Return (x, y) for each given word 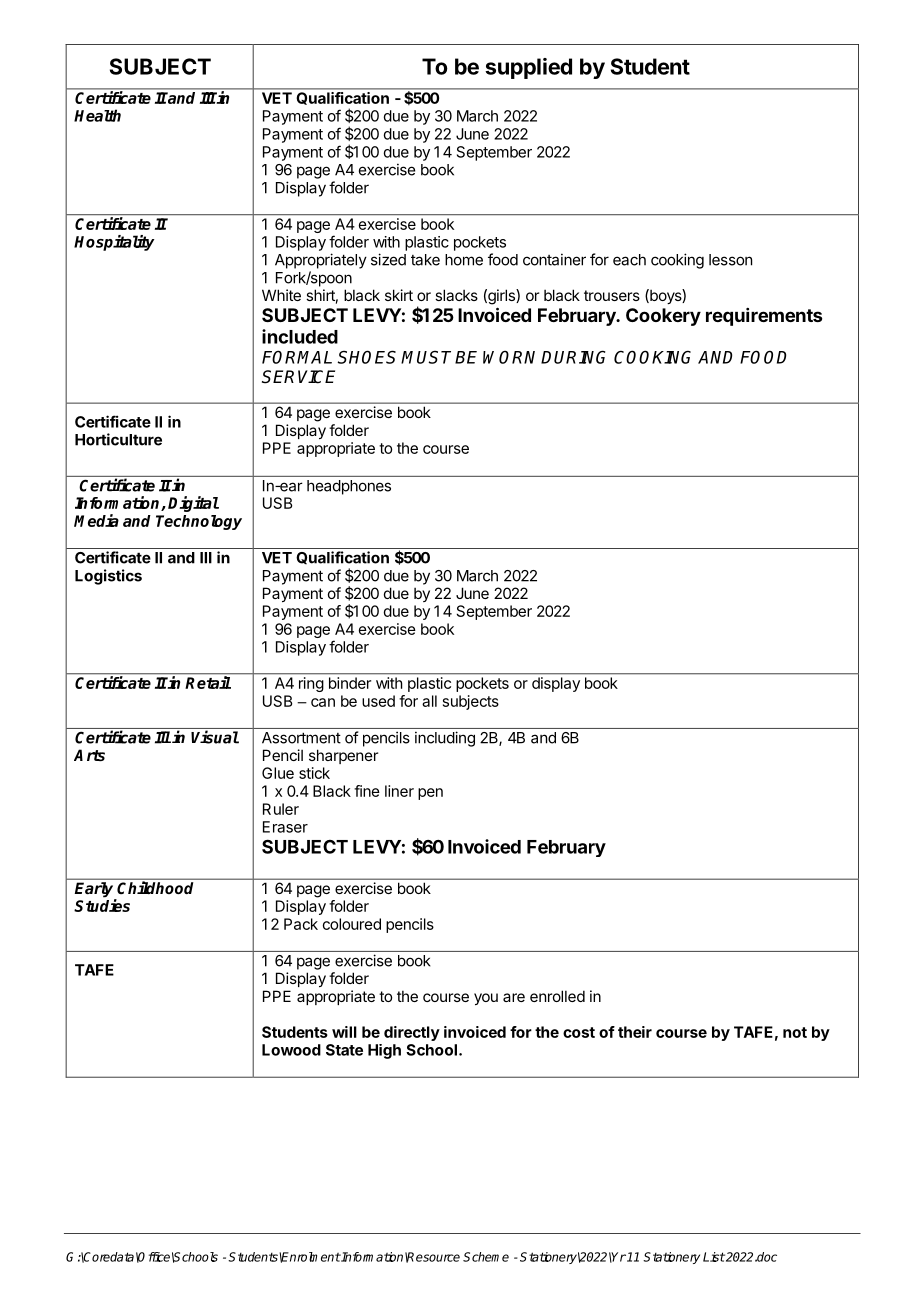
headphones (349, 487)
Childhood (155, 887)
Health (97, 115)
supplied (528, 68)
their (635, 1032)
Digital (193, 504)
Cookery (663, 317)
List (714, 1257)
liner (399, 791)
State (344, 1050)
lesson (730, 260)
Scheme (486, 1257)
